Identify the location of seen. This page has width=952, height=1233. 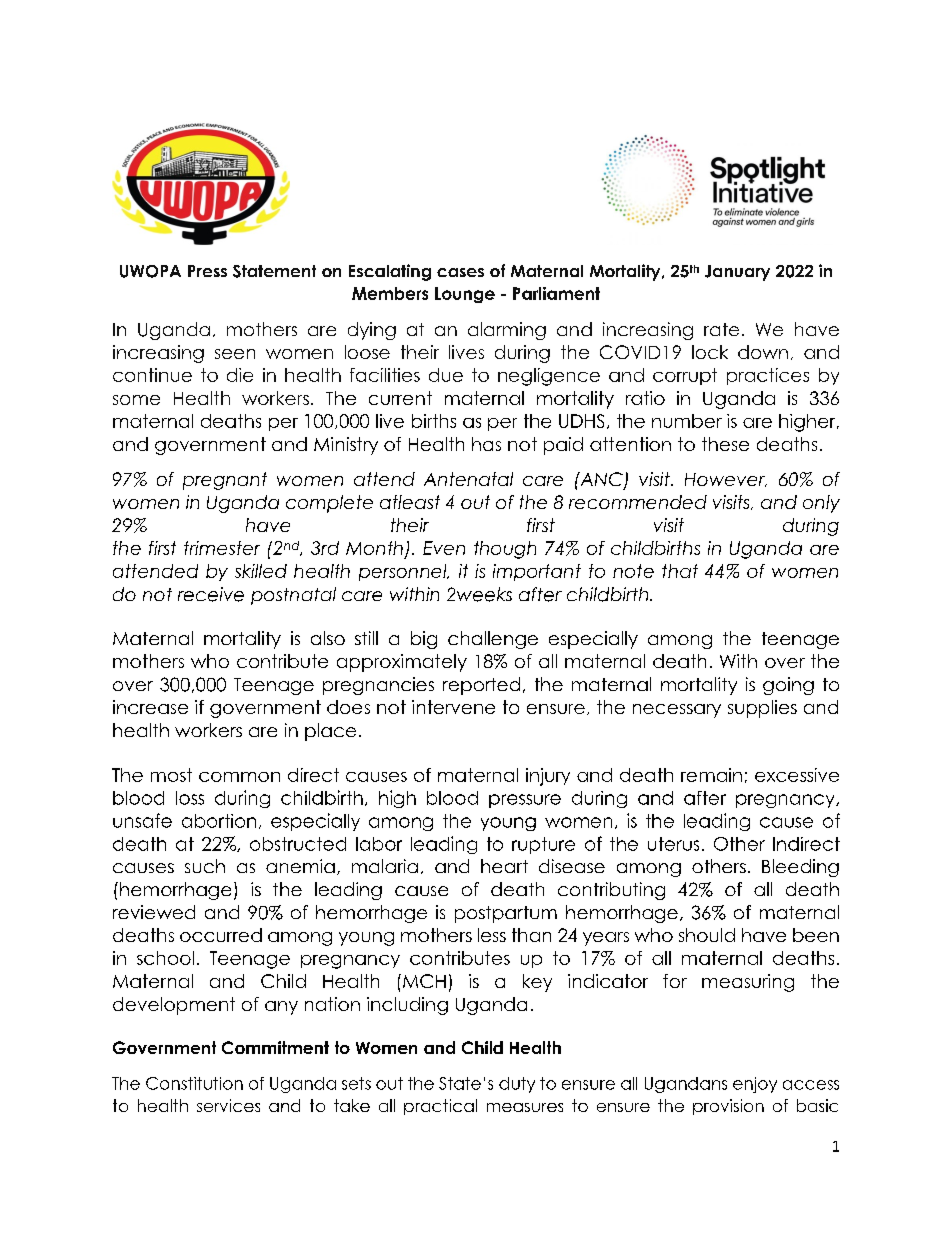
(235, 354).
